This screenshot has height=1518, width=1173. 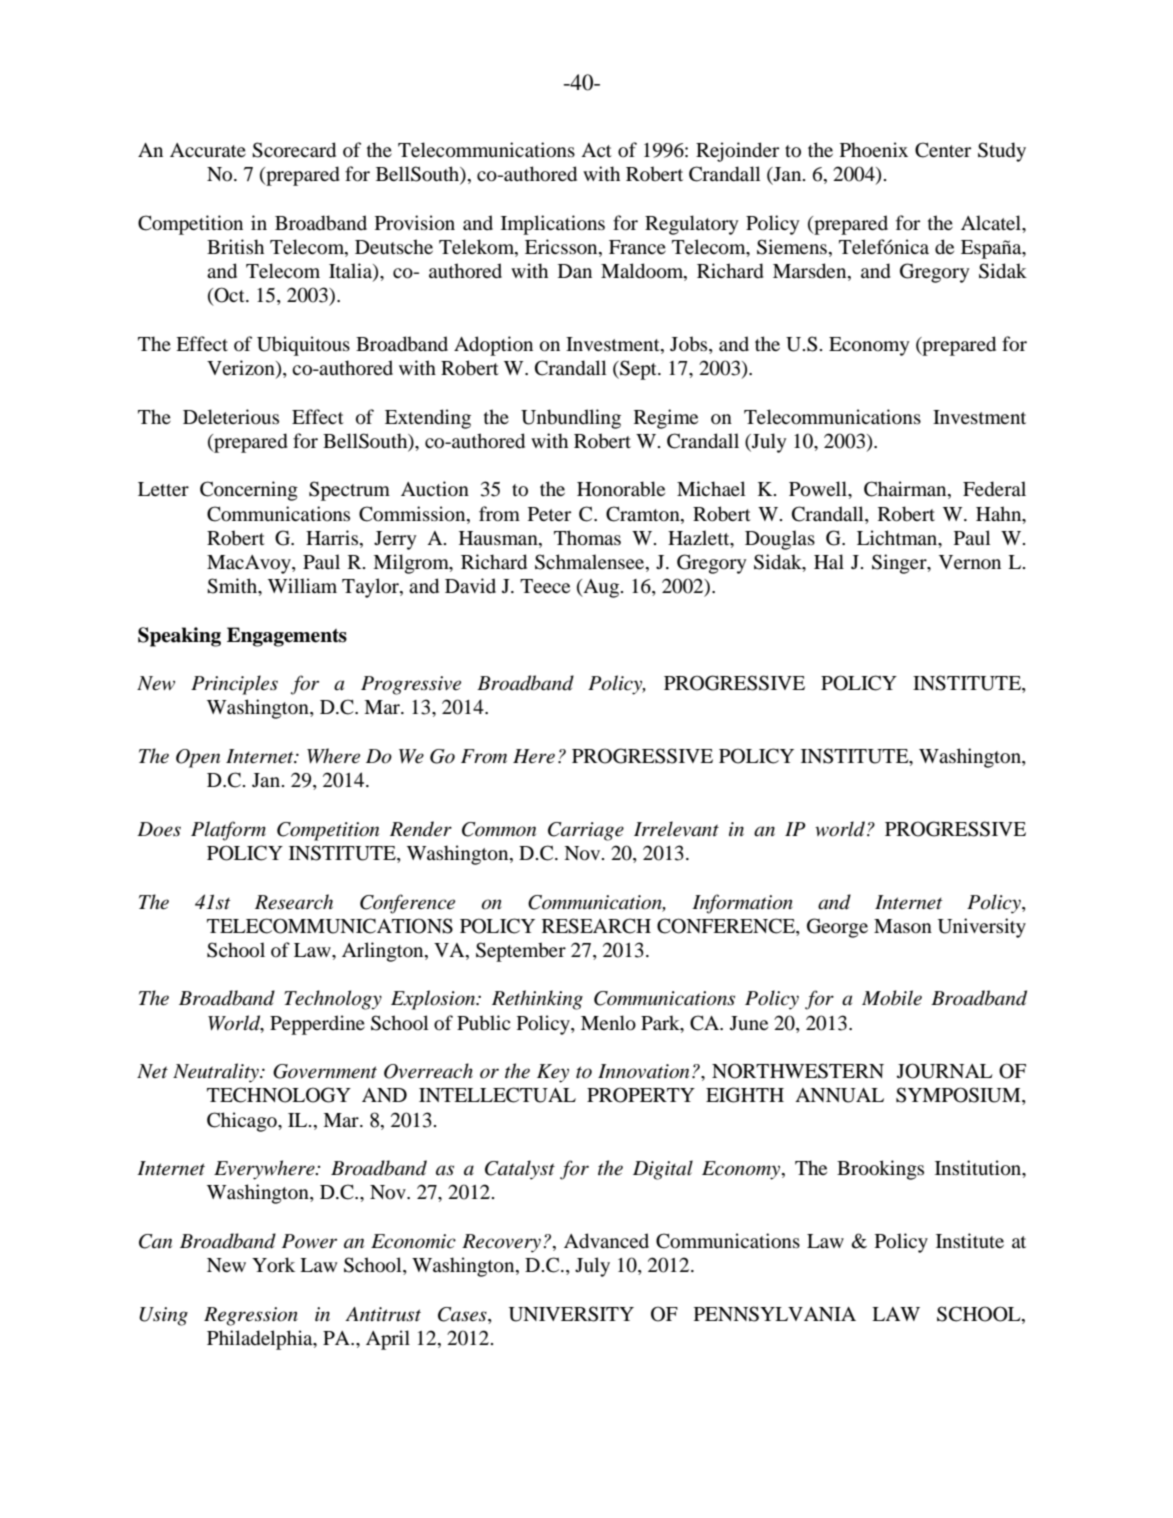 I want to click on PENNSYLVANIA, so click(x=775, y=1314).
